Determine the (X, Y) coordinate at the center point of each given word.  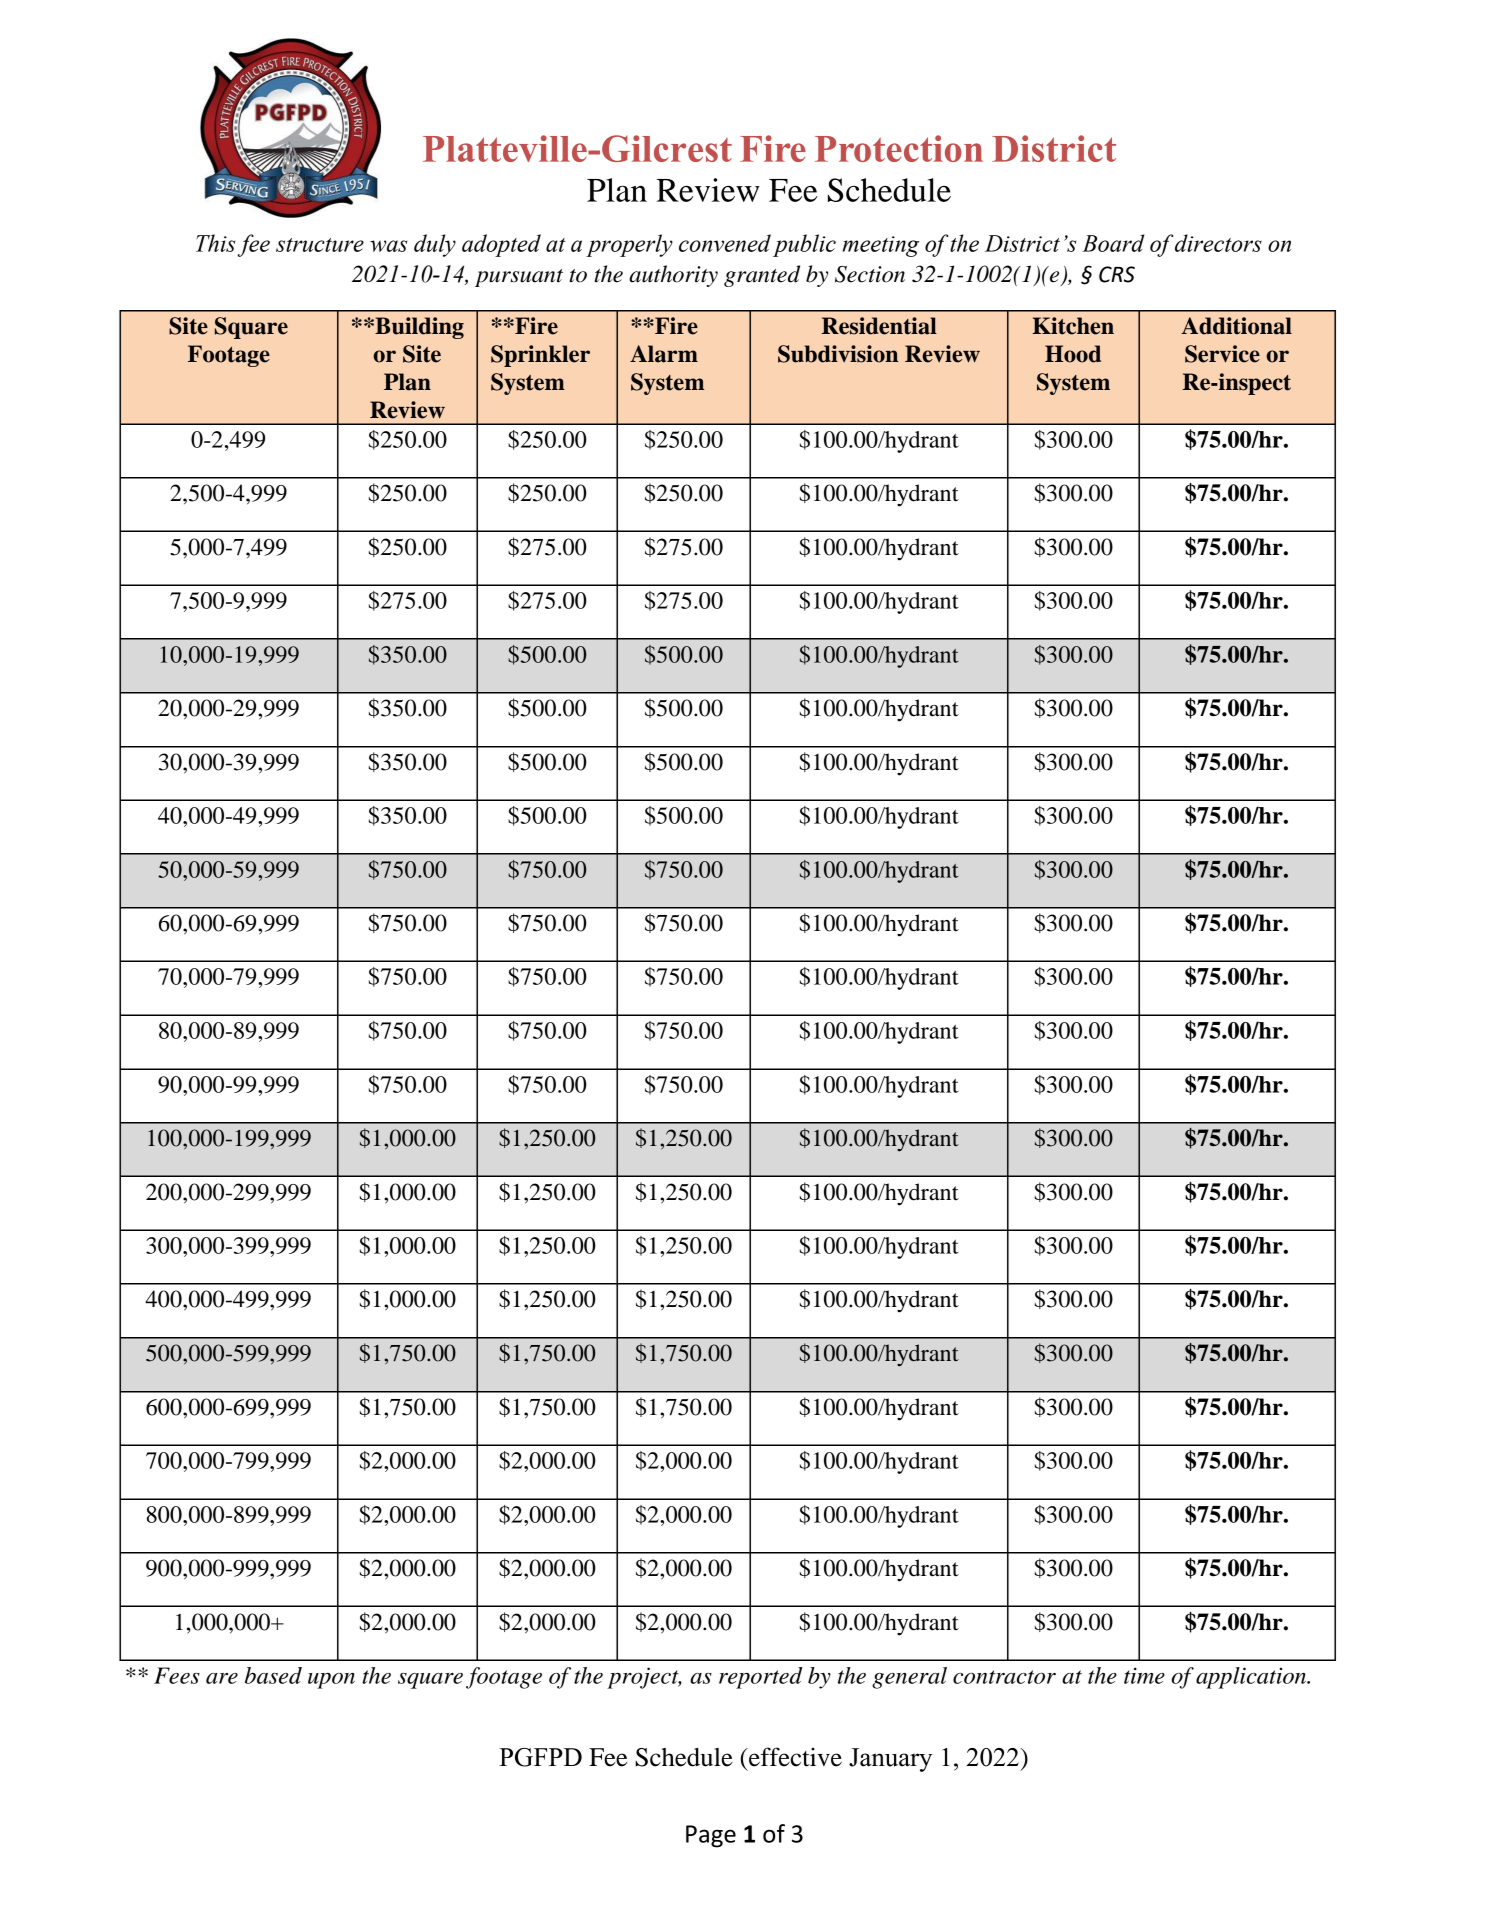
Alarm (664, 354)
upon (331, 1681)
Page (711, 1836)
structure (320, 245)
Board (1113, 243)
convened (725, 243)
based (273, 1675)
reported (760, 1678)
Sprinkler (540, 356)
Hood (1073, 354)
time (1144, 1675)
